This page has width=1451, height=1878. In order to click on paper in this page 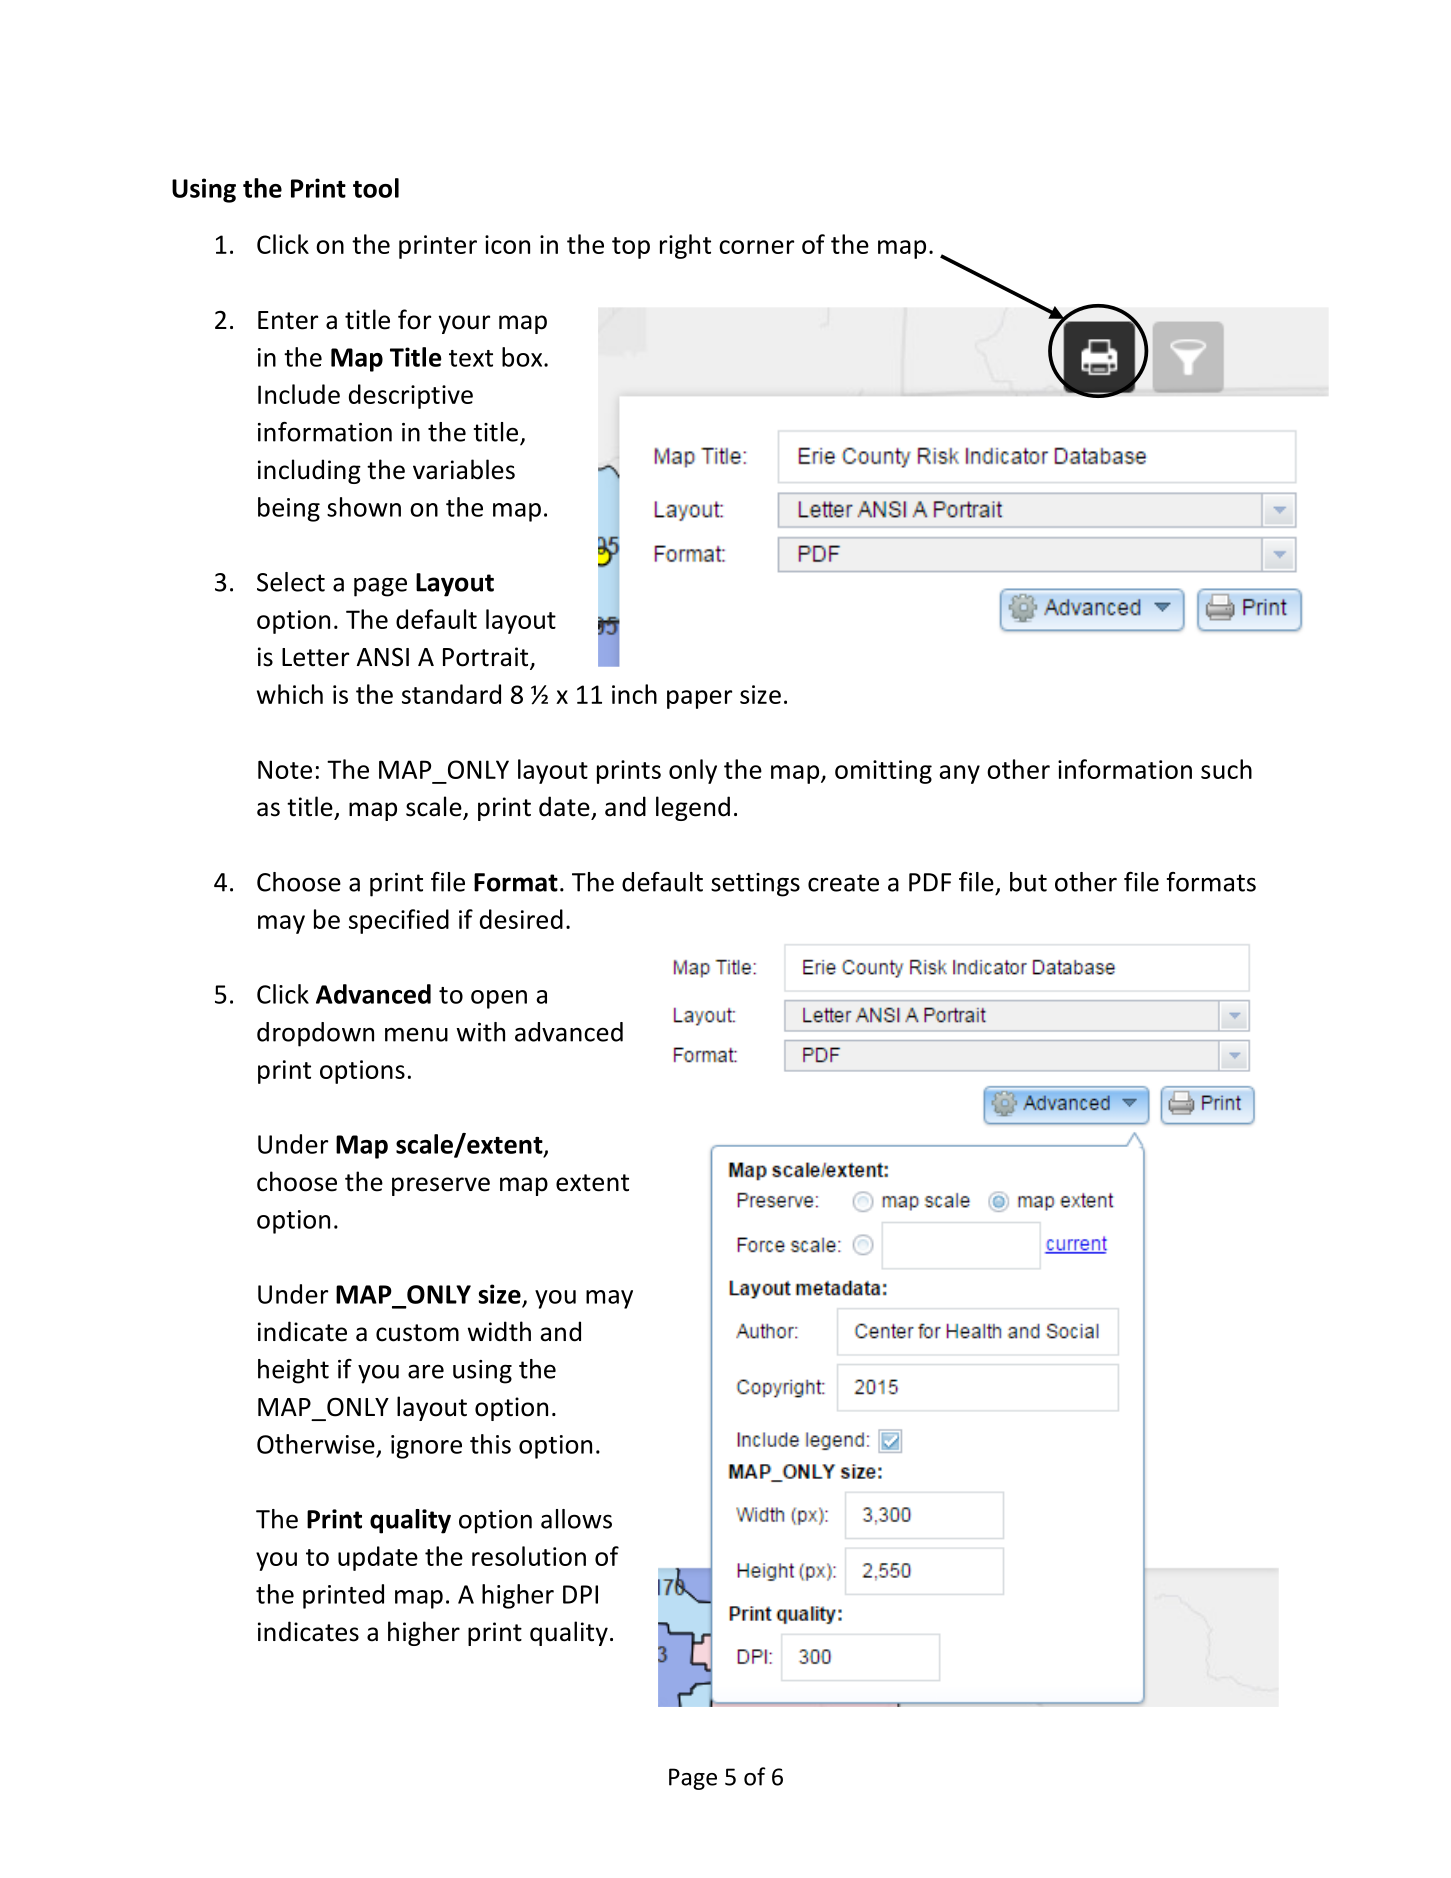, I will do `click(699, 699)`.
